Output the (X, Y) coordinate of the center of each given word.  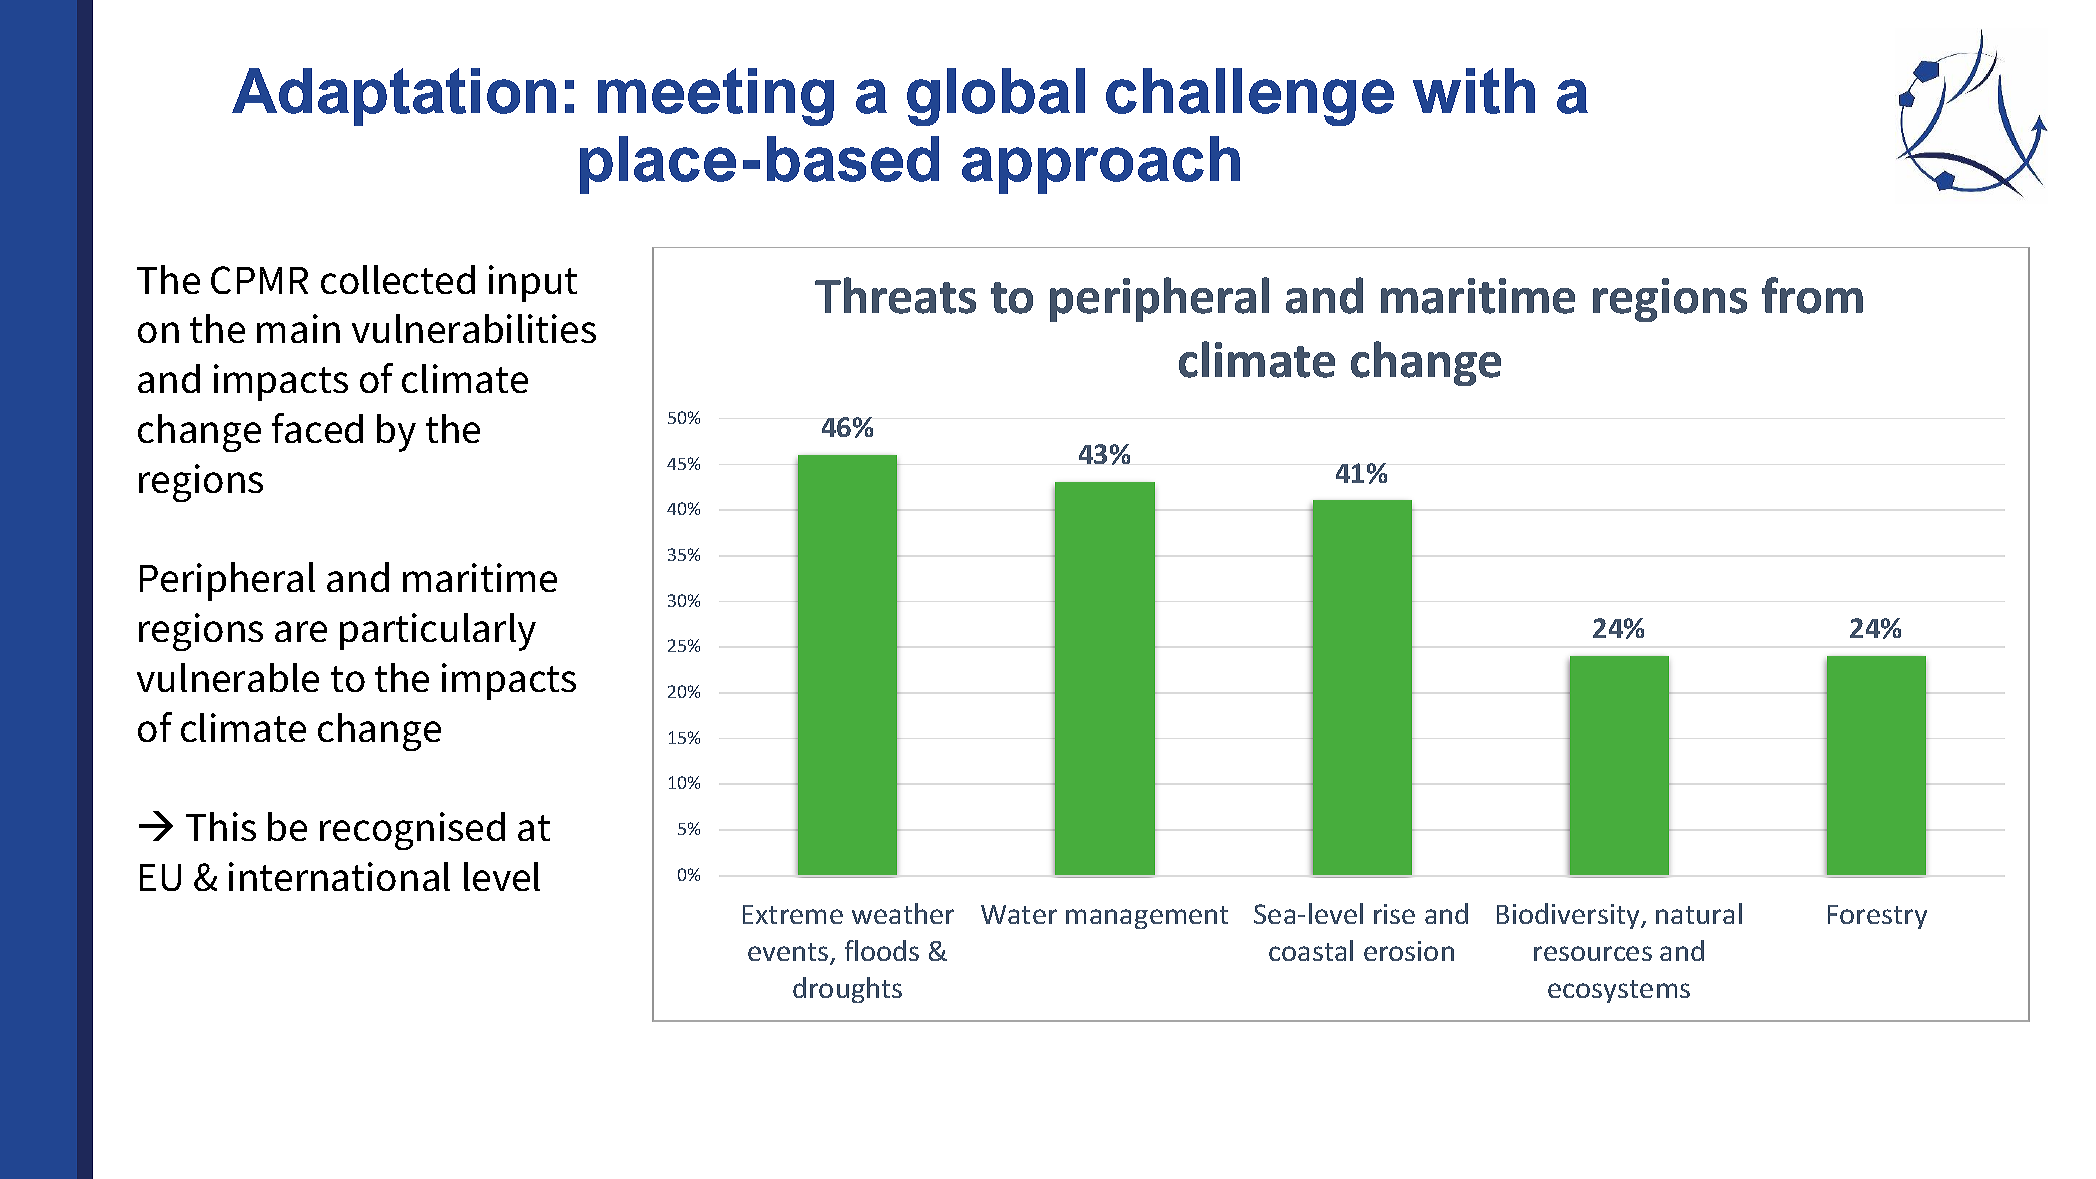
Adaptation (394, 97)
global (996, 97)
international (339, 876)
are (301, 631)
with (1474, 91)
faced (317, 428)
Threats (895, 295)
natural (1699, 913)
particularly (438, 632)
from (1812, 295)
